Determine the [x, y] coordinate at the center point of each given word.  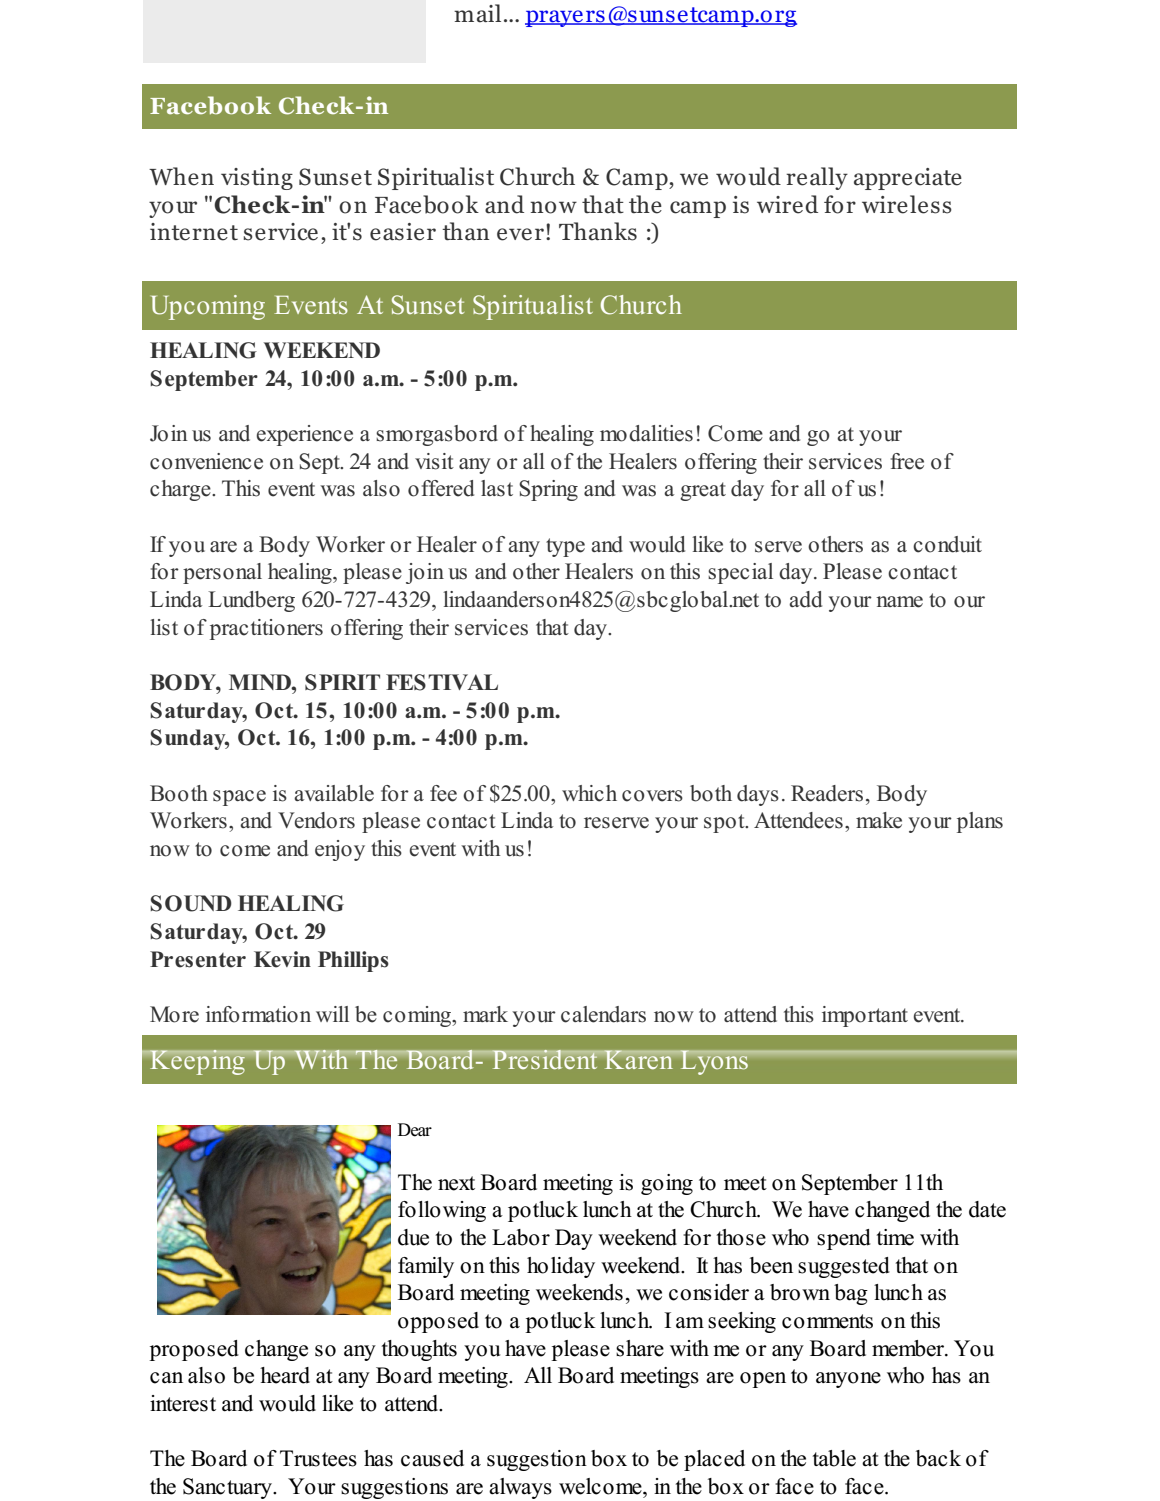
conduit [947, 544]
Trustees [318, 1458]
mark [485, 1014]
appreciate [908, 179]
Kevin [282, 959]
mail [477, 13]
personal [222, 573]
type [565, 547]
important [865, 1016]
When [181, 176]
